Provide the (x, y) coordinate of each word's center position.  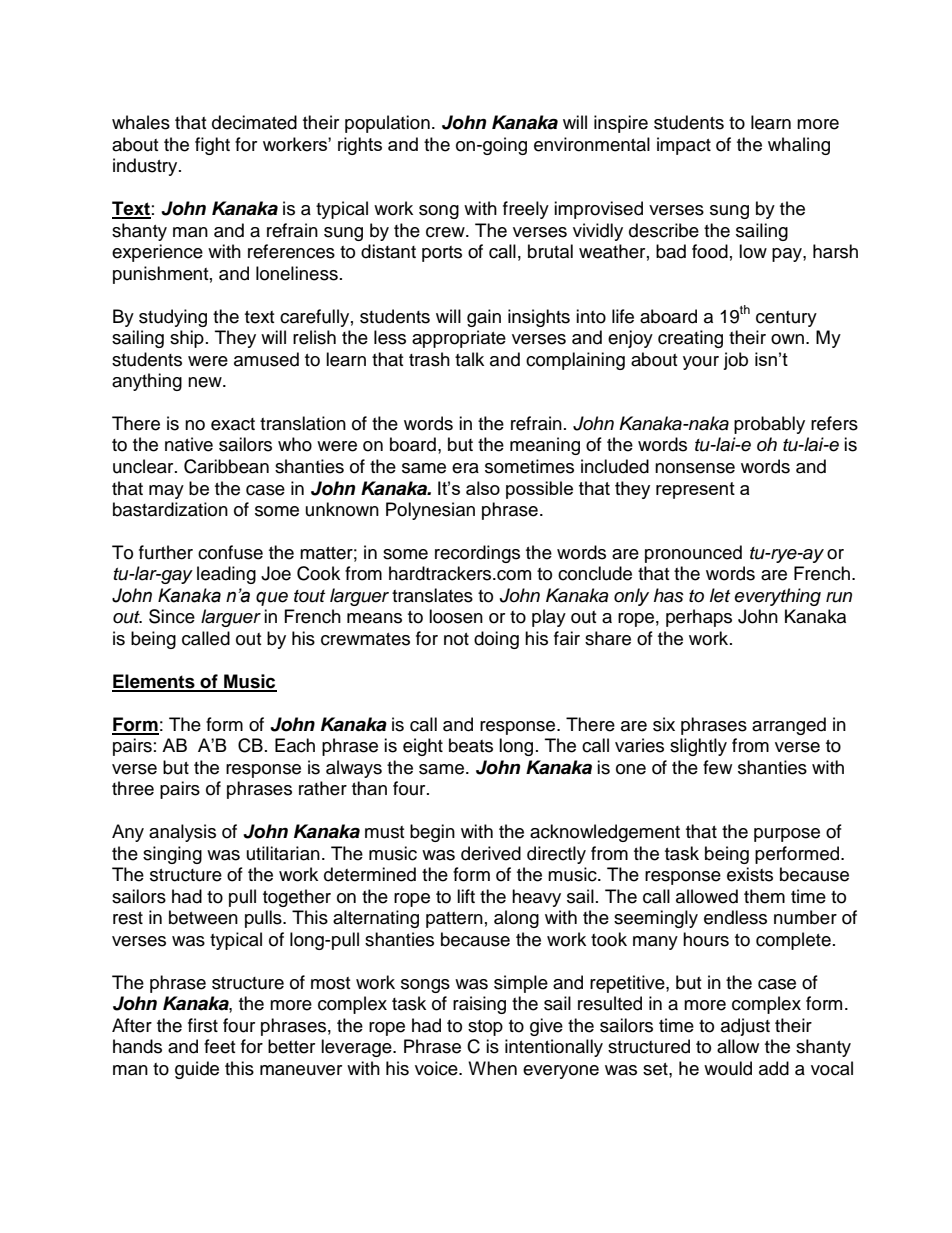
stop (485, 1028)
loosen (456, 616)
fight (212, 146)
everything (777, 597)
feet (219, 1046)
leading (226, 575)
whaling (799, 146)
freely (526, 210)
